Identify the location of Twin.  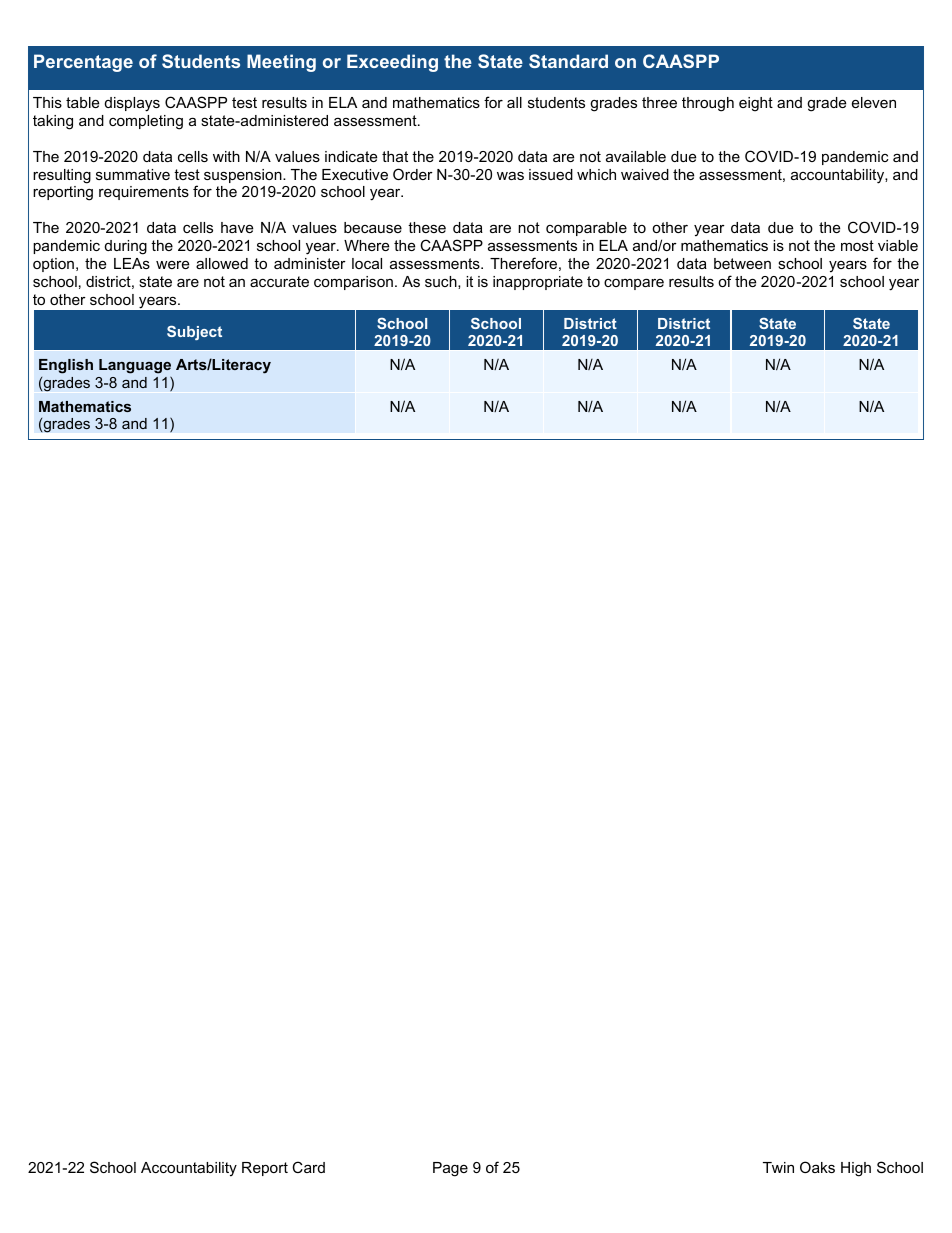
(778, 1167).
